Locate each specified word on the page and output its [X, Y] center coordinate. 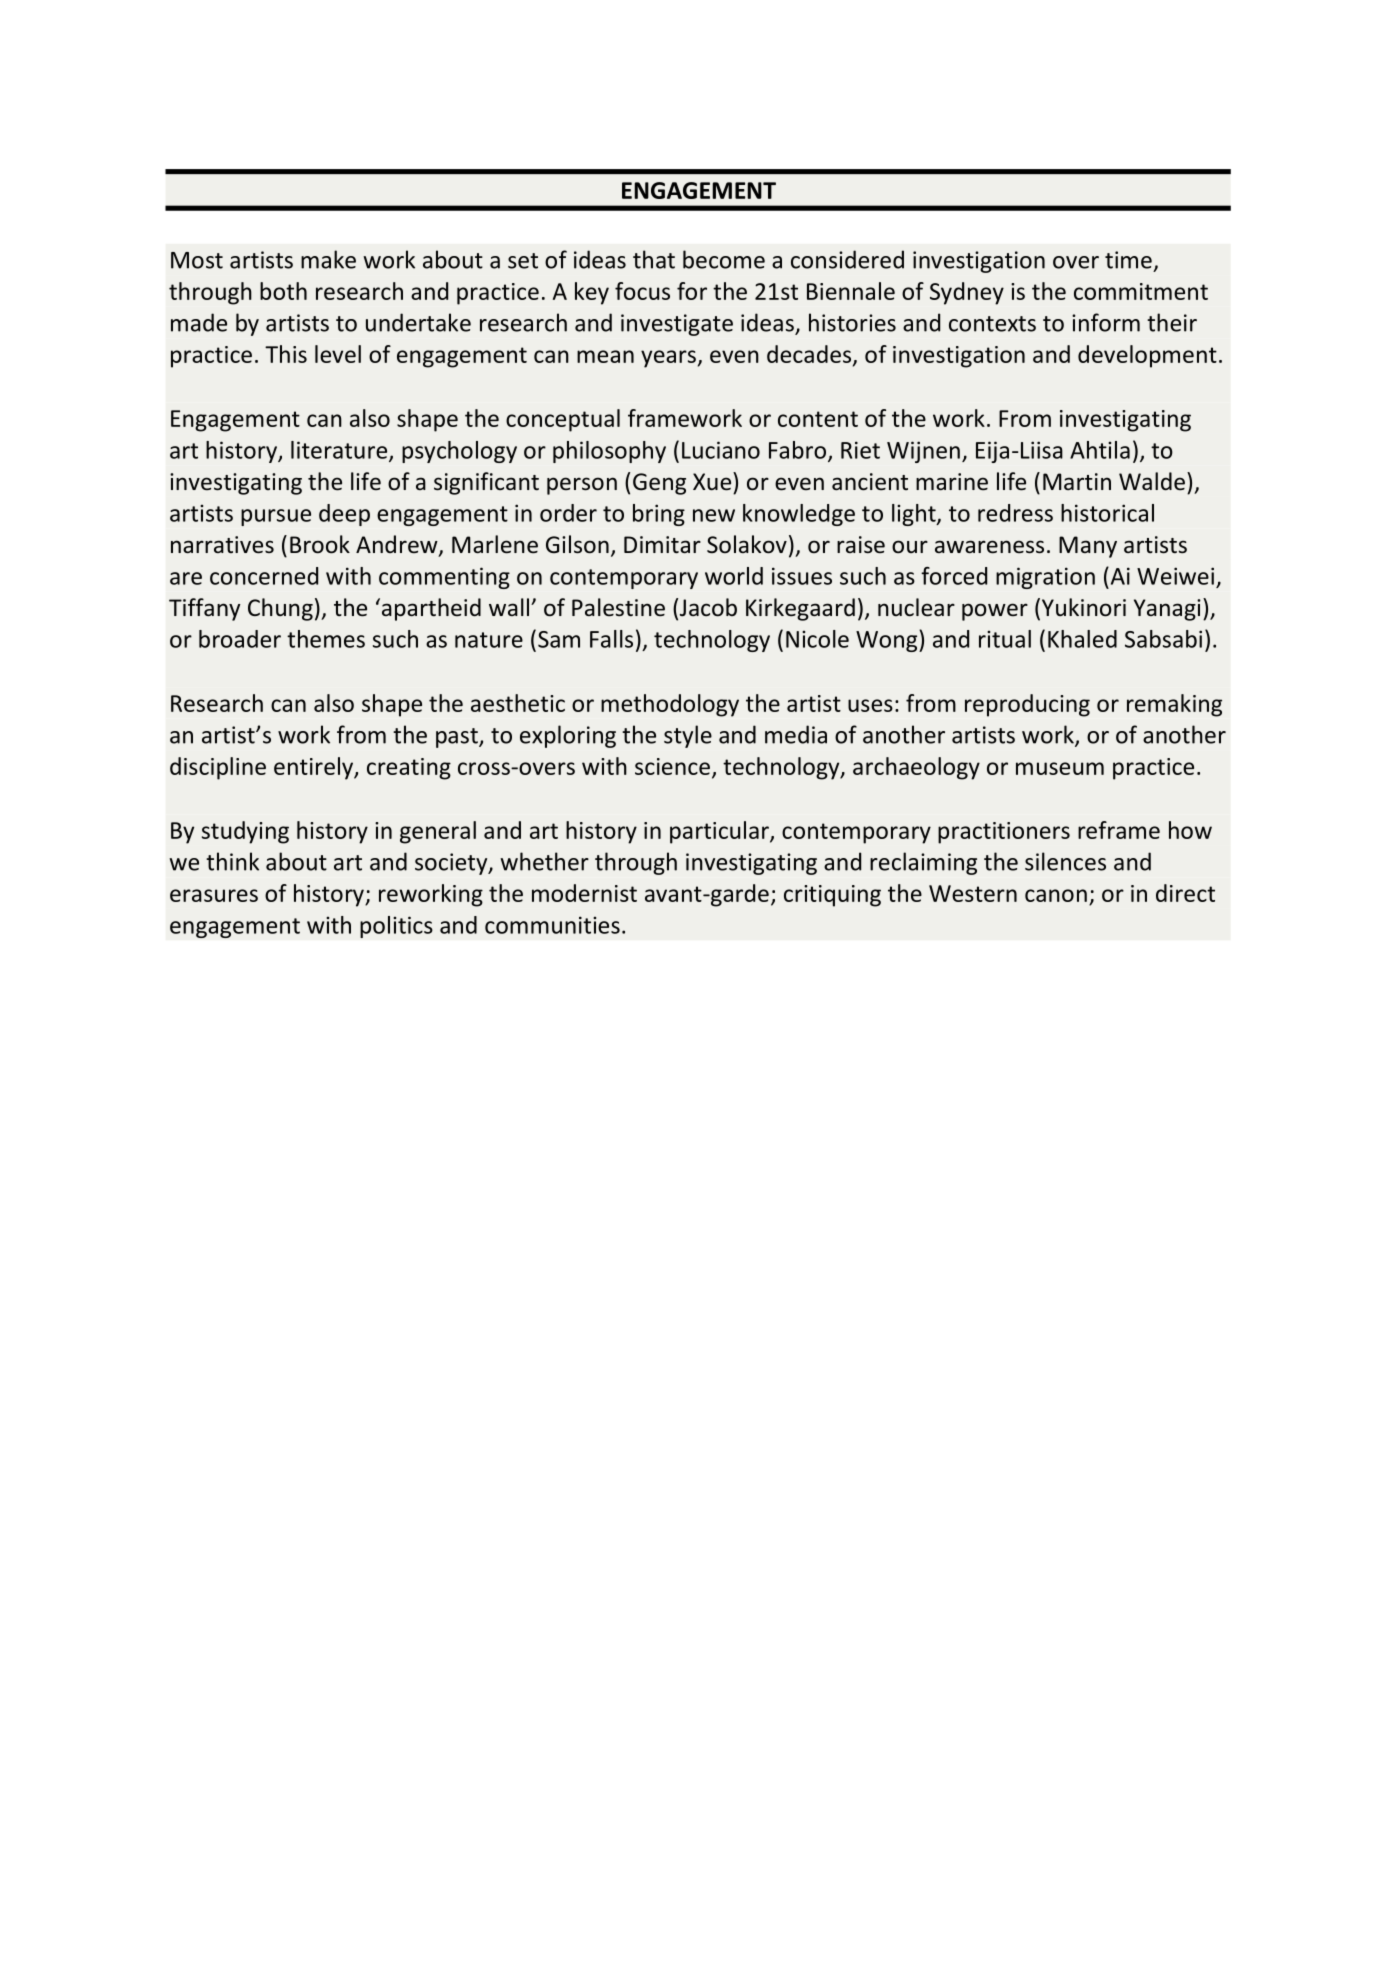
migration [1045, 578]
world [734, 576]
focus [642, 291]
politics [396, 927]
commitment [1141, 291]
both [283, 291]
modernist [584, 893]
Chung [280, 609]
